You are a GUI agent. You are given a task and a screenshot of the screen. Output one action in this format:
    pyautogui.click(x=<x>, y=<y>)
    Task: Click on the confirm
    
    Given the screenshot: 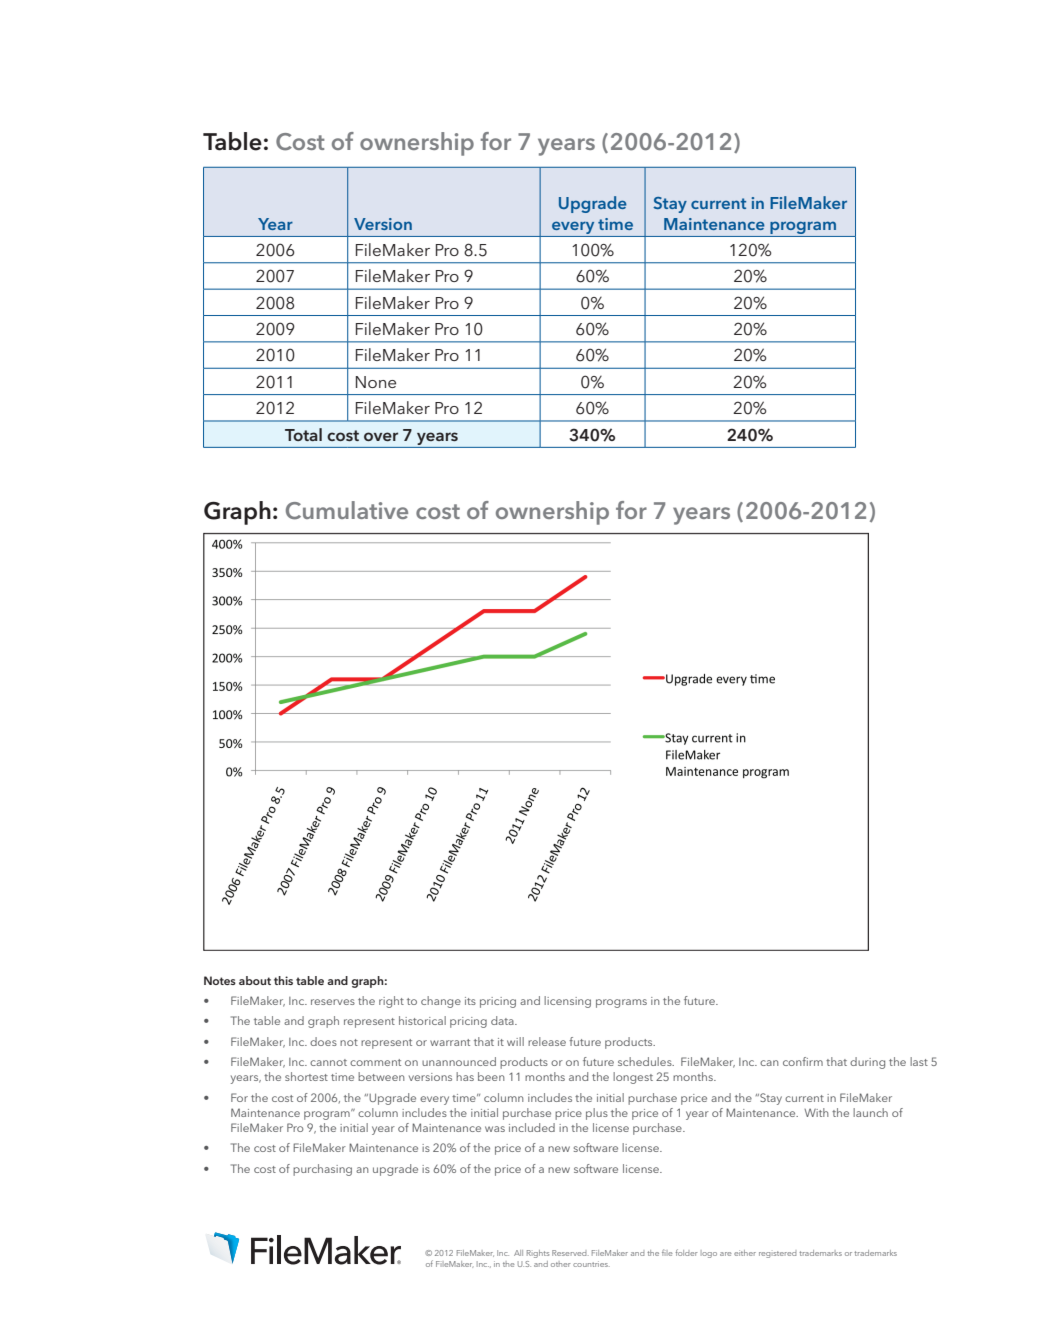 What is the action you would take?
    pyautogui.click(x=803, y=1061)
